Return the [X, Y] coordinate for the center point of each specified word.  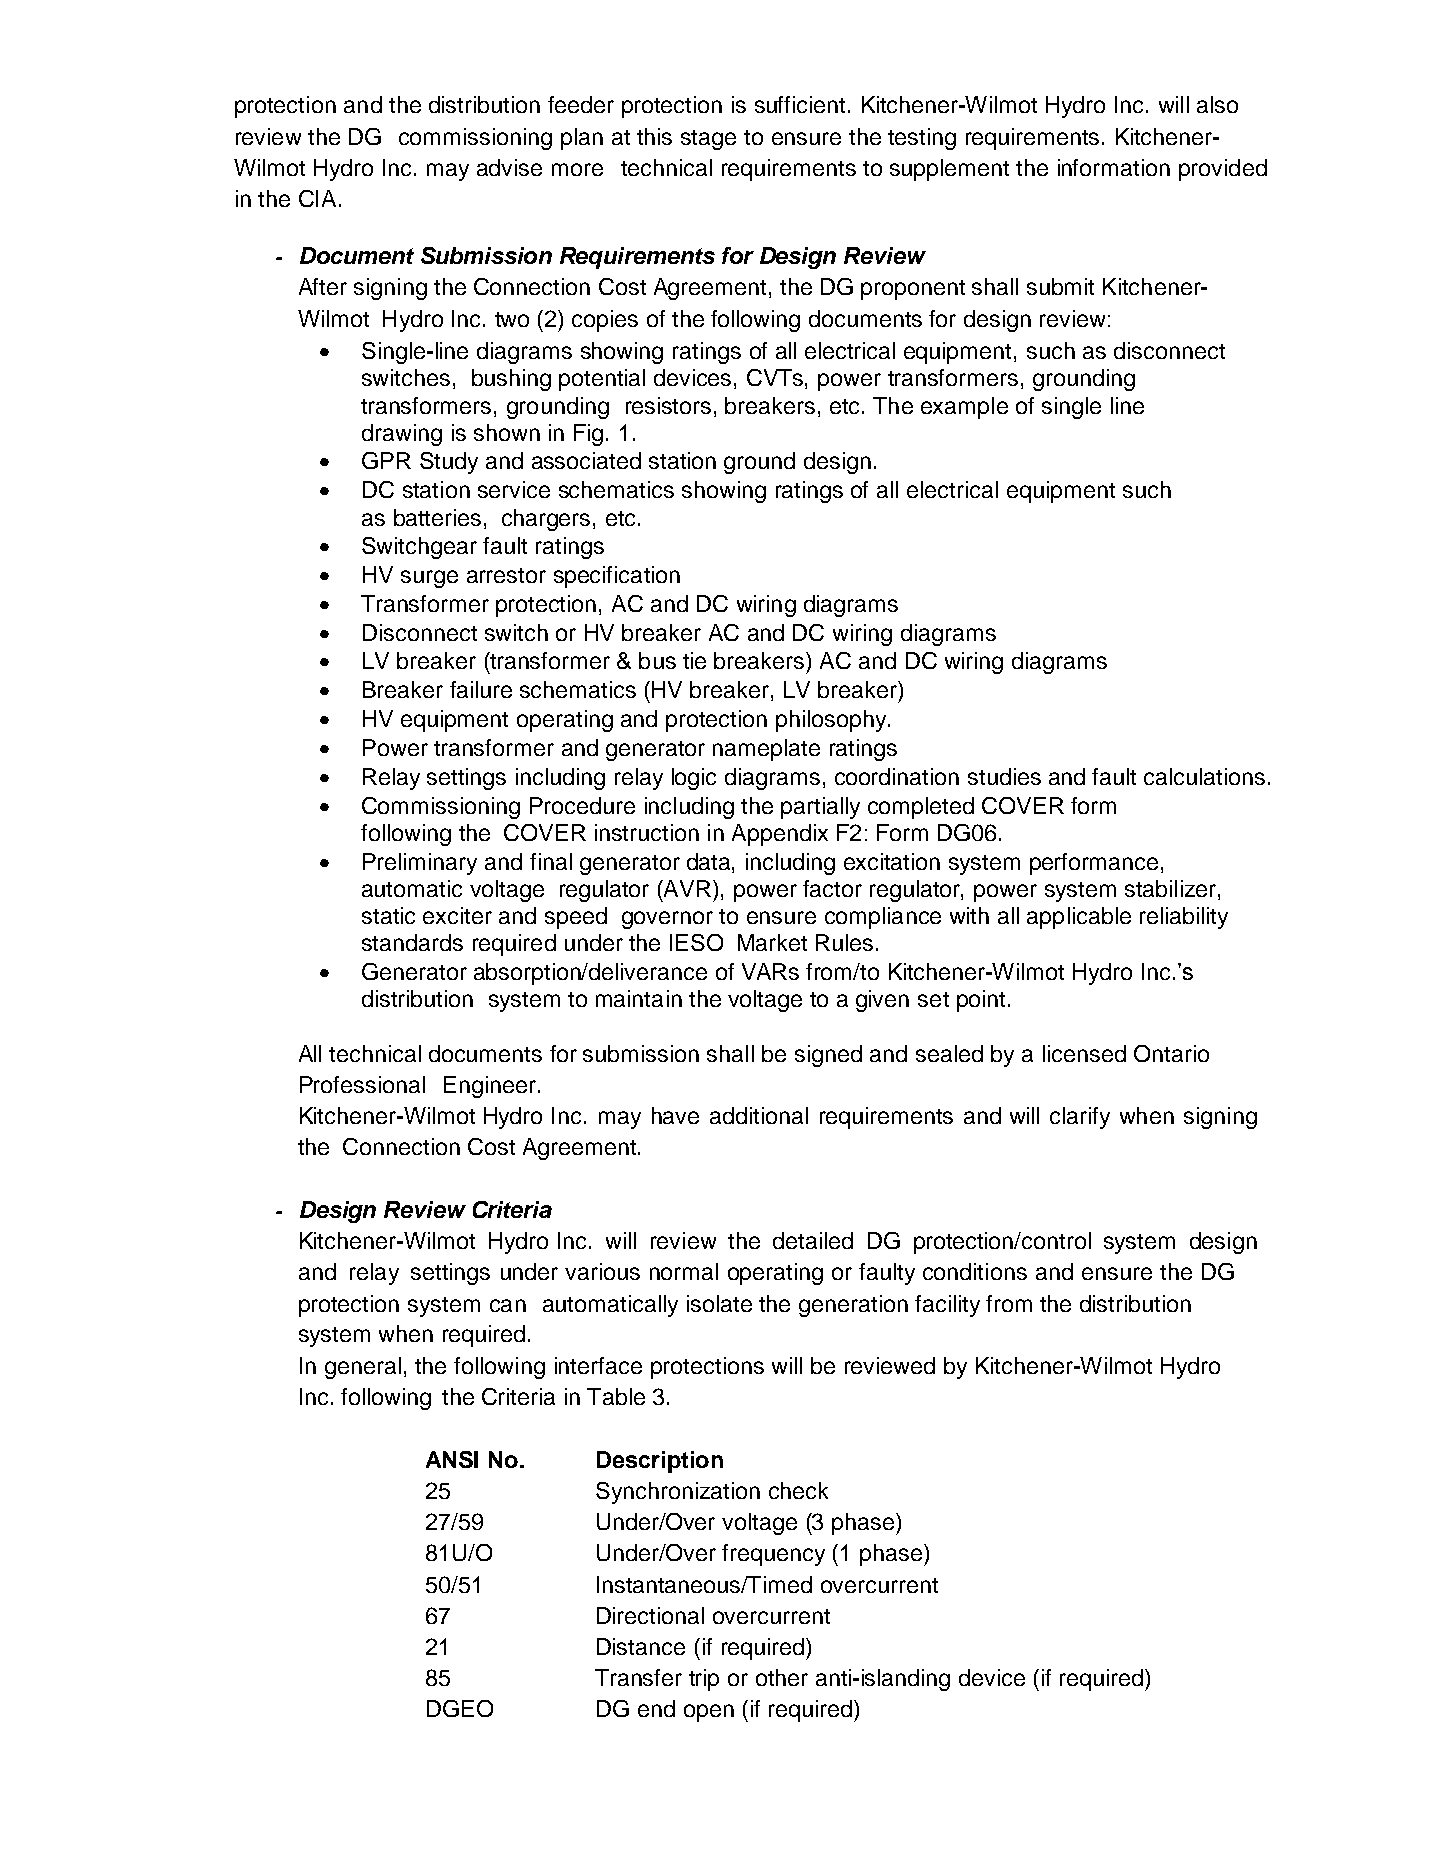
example [964, 408]
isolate [719, 1303]
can [508, 1305]
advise [509, 167]
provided [1223, 170]
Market [772, 942]
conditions [975, 1271]
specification [617, 577]
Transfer [638, 1677]
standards [412, 942]
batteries [437, 517]
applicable [1079, 918]
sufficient [800, 104]
